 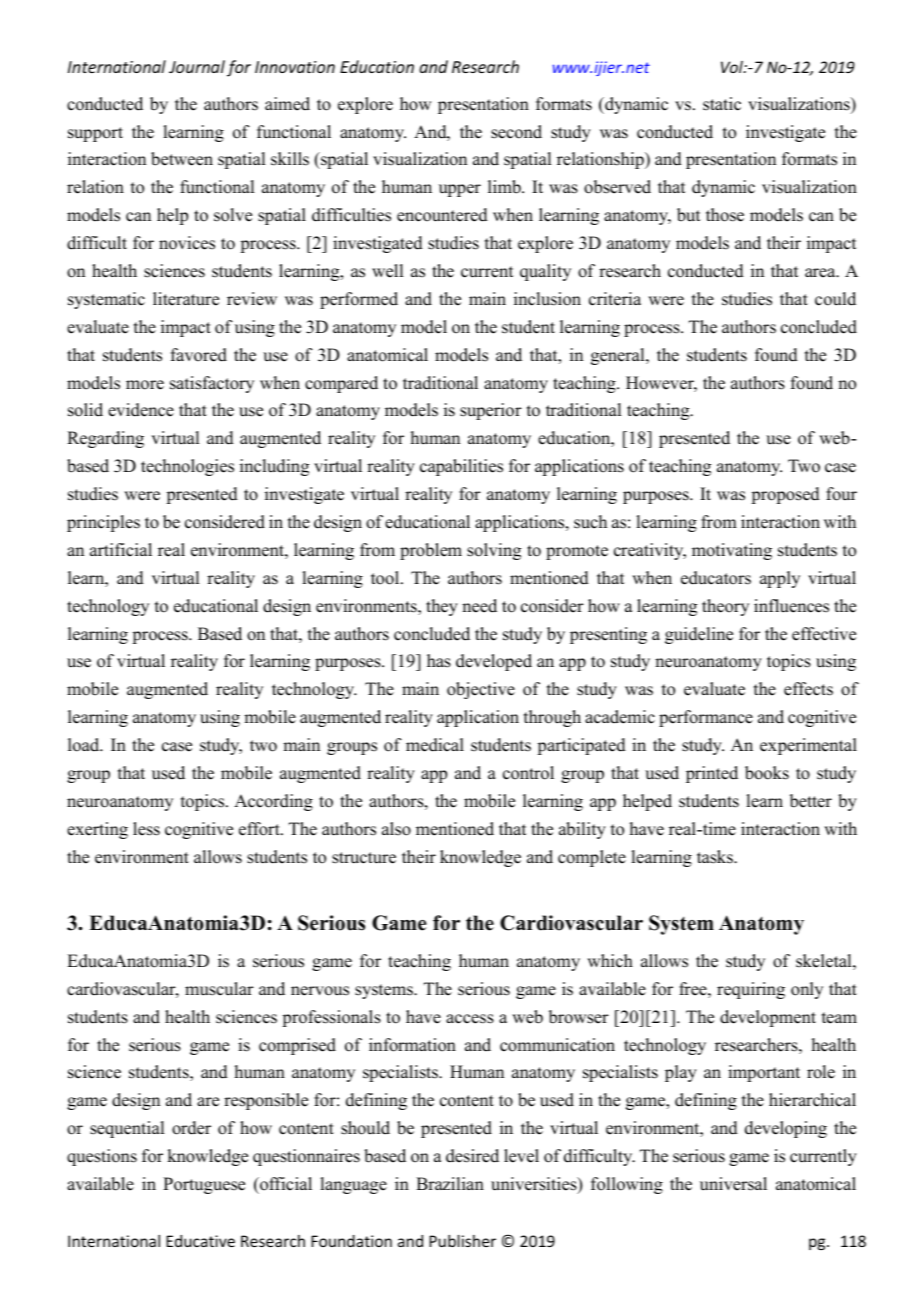 I want to click on technologies, so click(x=187, y=467).
